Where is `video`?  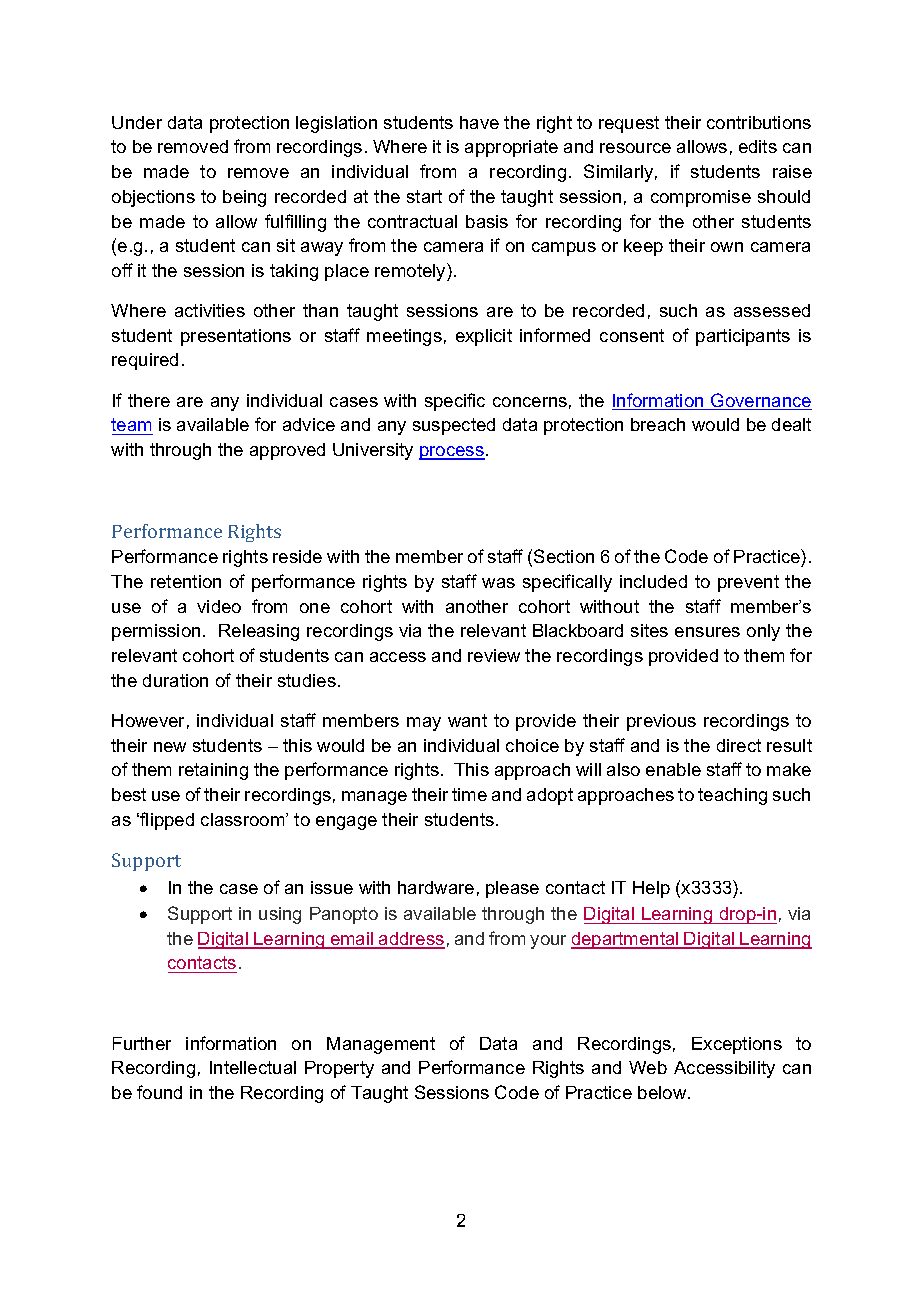
video is located at coordinates (219, 606).
